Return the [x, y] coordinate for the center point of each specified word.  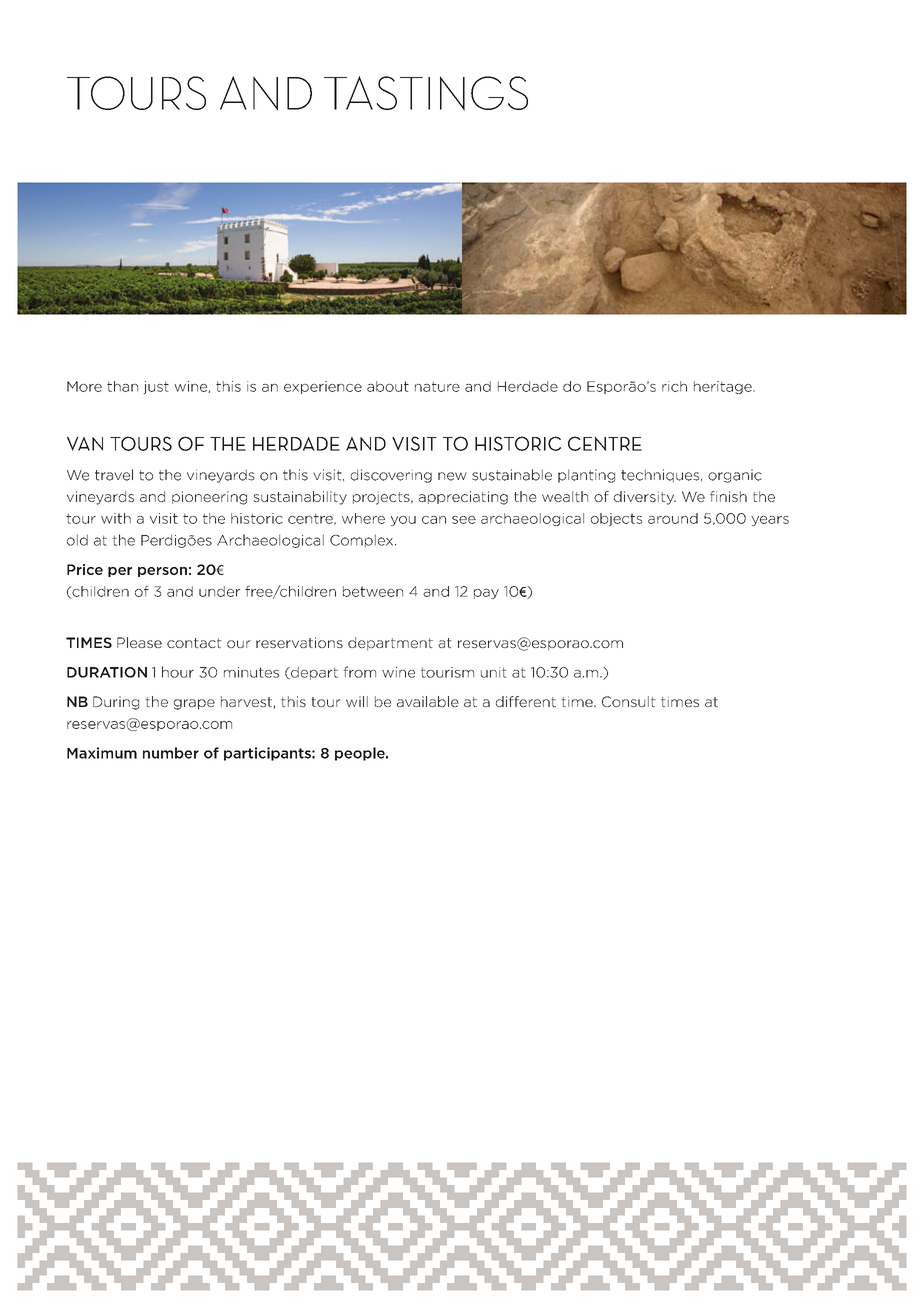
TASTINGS [426, 93]
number [171, 753]
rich [674, 386]
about [388, 386]
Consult [629, 701]
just [156, 387]
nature [437, 386]
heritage [724, 387]
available [428, 701]
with [116, 518]
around [673, 518]
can [434, 520]
